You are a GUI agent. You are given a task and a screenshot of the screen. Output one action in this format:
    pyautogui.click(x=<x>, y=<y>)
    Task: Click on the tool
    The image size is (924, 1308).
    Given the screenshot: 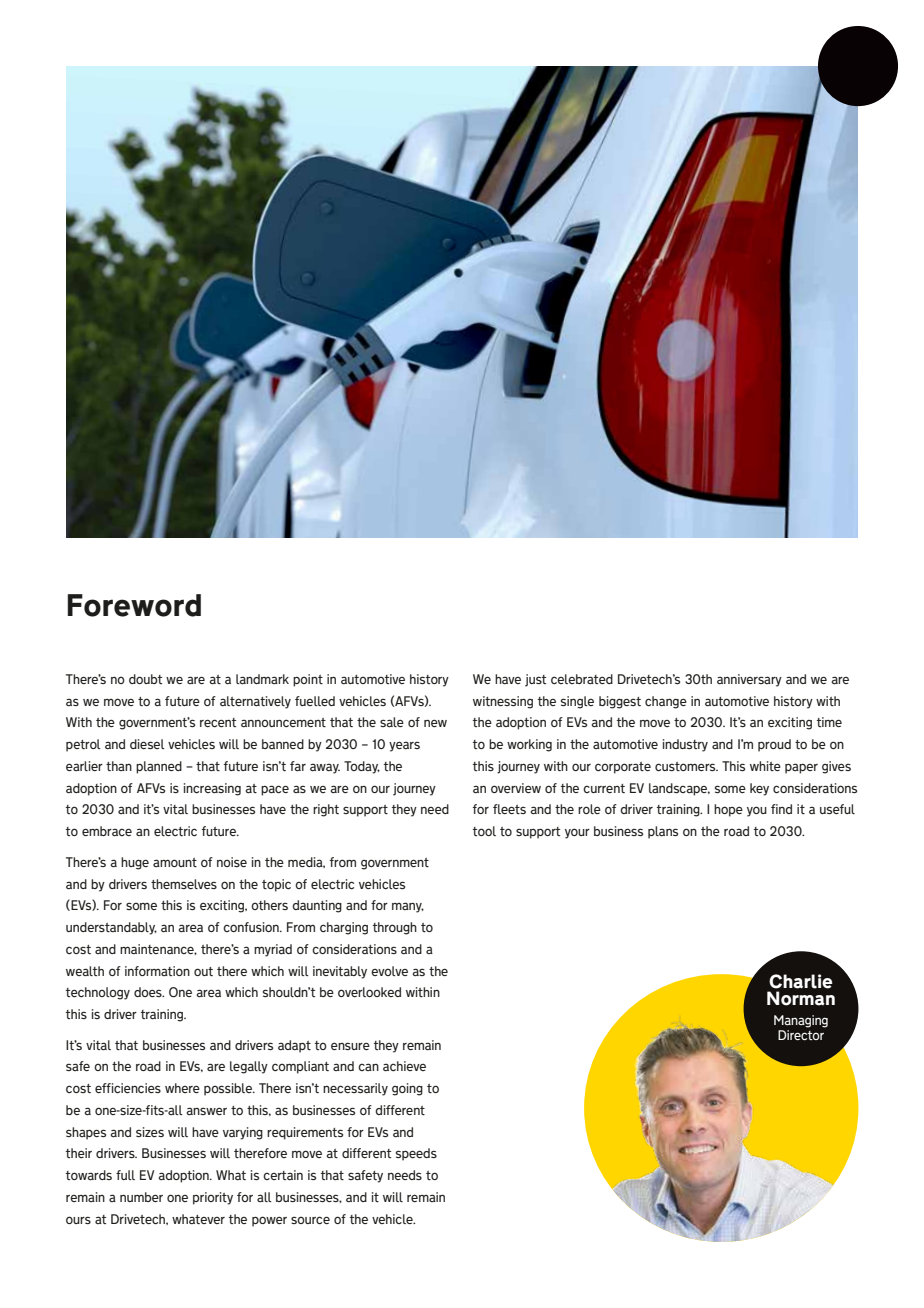 What is the action you would take?
    pyautogui.click(x=484, y=831)
